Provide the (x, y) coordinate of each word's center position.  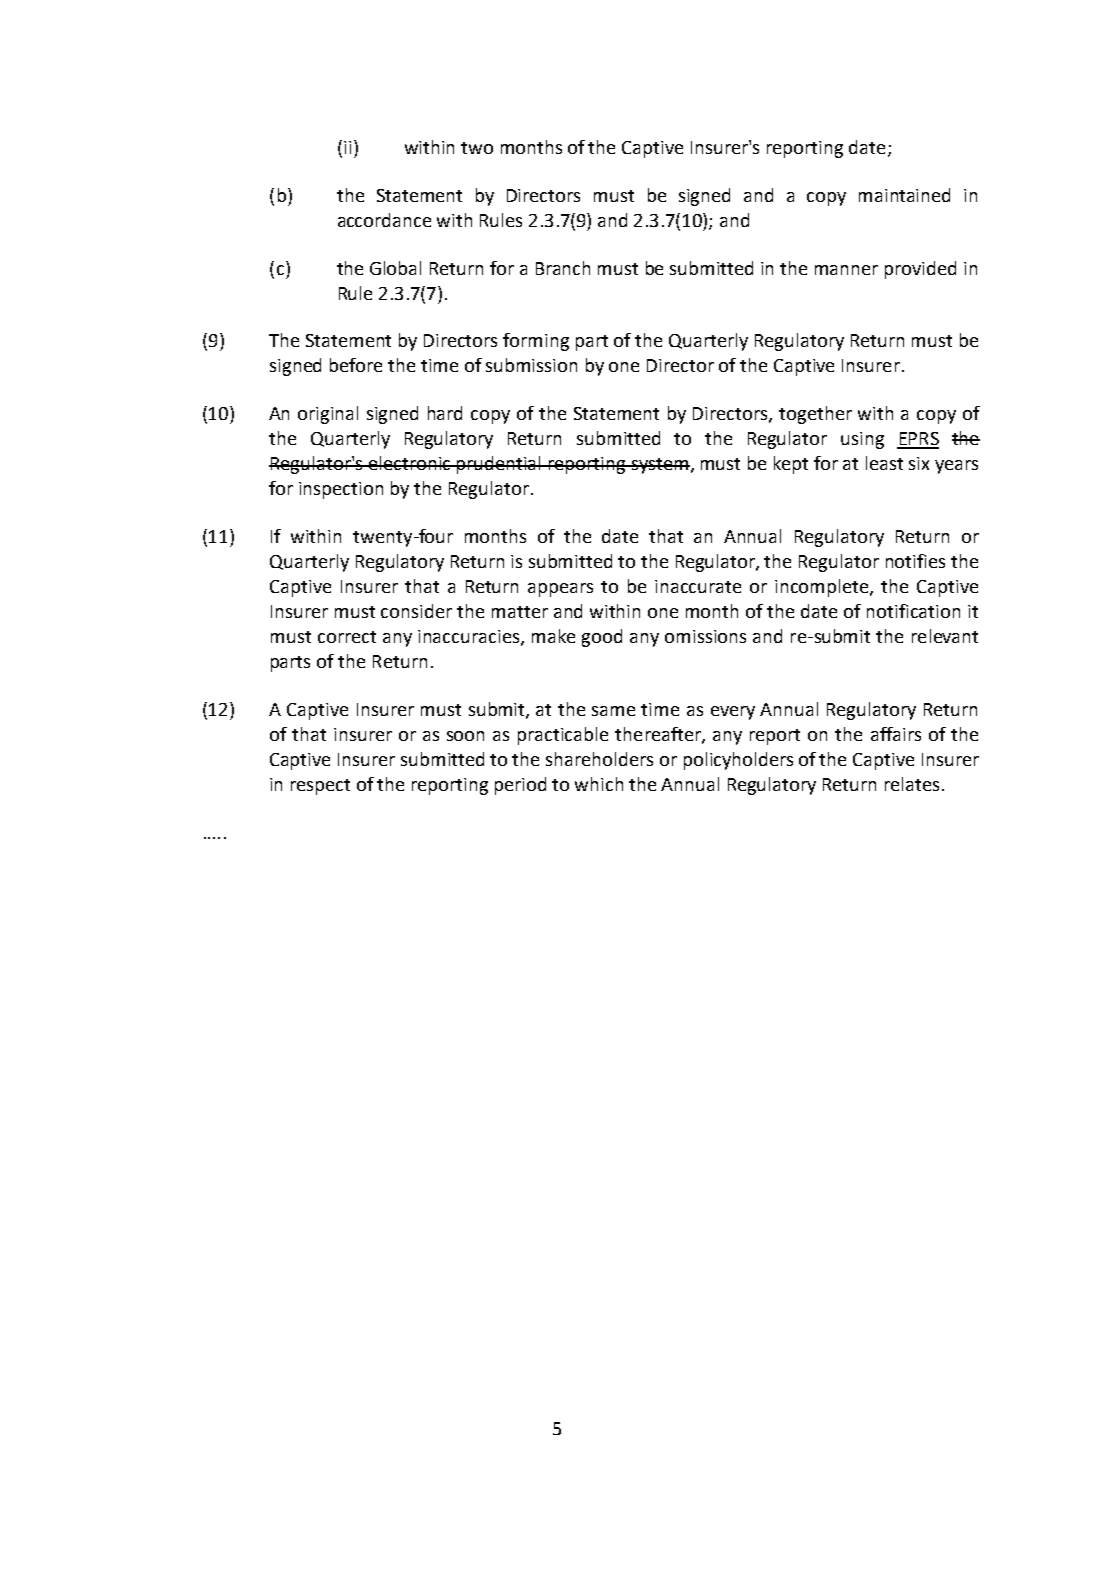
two (477, 148)
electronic (410, 463)
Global (395, 268)
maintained (904, 195)
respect (320, 787)
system (659, 466)
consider (416, 611)
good (602, 638)
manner (846, 270)
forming (536, 342)
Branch (563, 268)
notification (913, 611)
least (884, 463)
